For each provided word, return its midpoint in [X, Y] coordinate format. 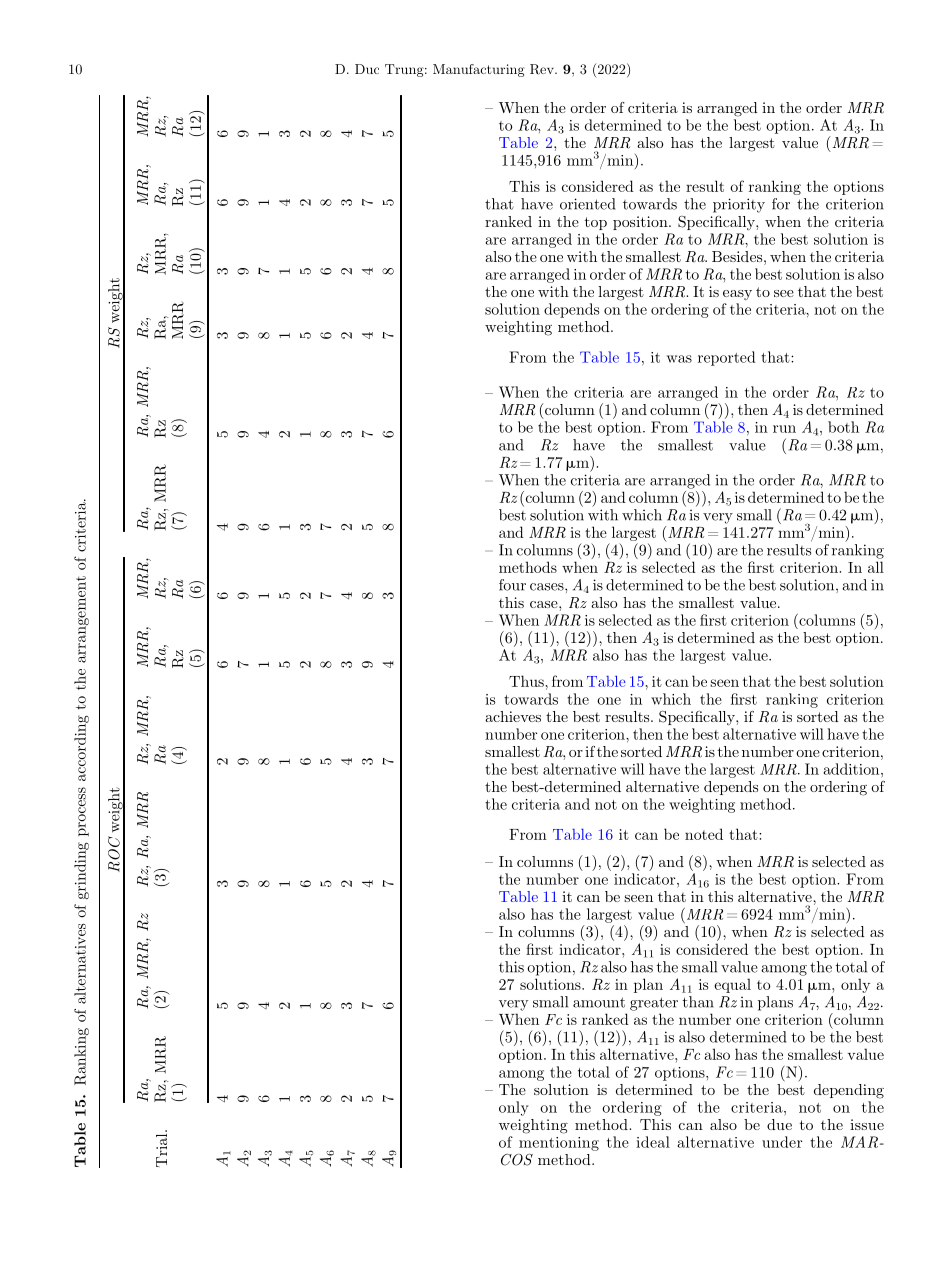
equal [732, 985]
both [843, 427]
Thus [527, 681]
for [781, 204]
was [679, 359]
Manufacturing [479, 70]
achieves [513, 716]
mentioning [559, 1144]
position [641, 223]
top [596, 223]
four [512, 585]
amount [599, 1002]
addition [853, 769]
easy [737, 295]
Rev [543, 69]
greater [654, 1004]
